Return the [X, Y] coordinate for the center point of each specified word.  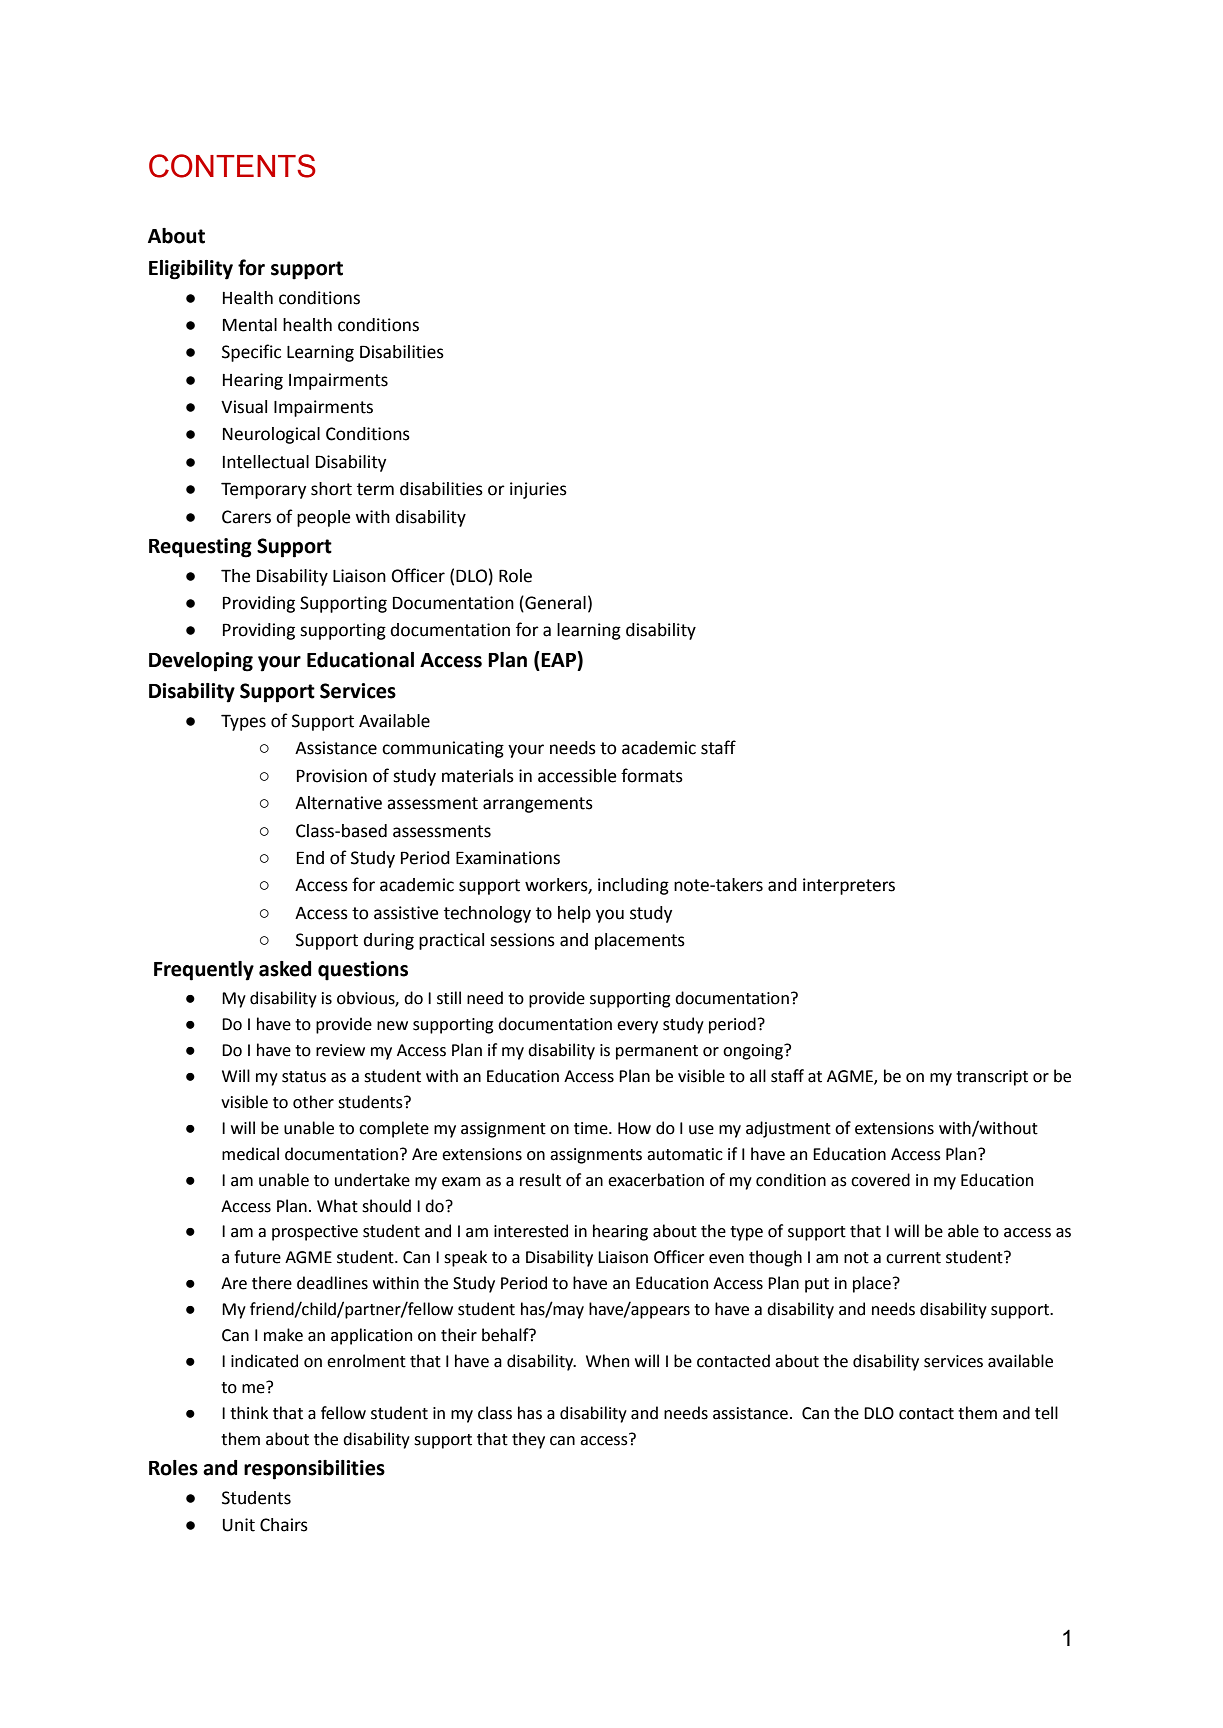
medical [250, 1154]
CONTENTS [232, 166]
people [324, 518]
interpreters [849, 886]
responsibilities [314, 1470]
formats [652, 775]
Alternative [338, 803]
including [633, 886]
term [375, 489]
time [592, 1128]
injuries [538, 490]
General [554, 604]
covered [880, 1180]
